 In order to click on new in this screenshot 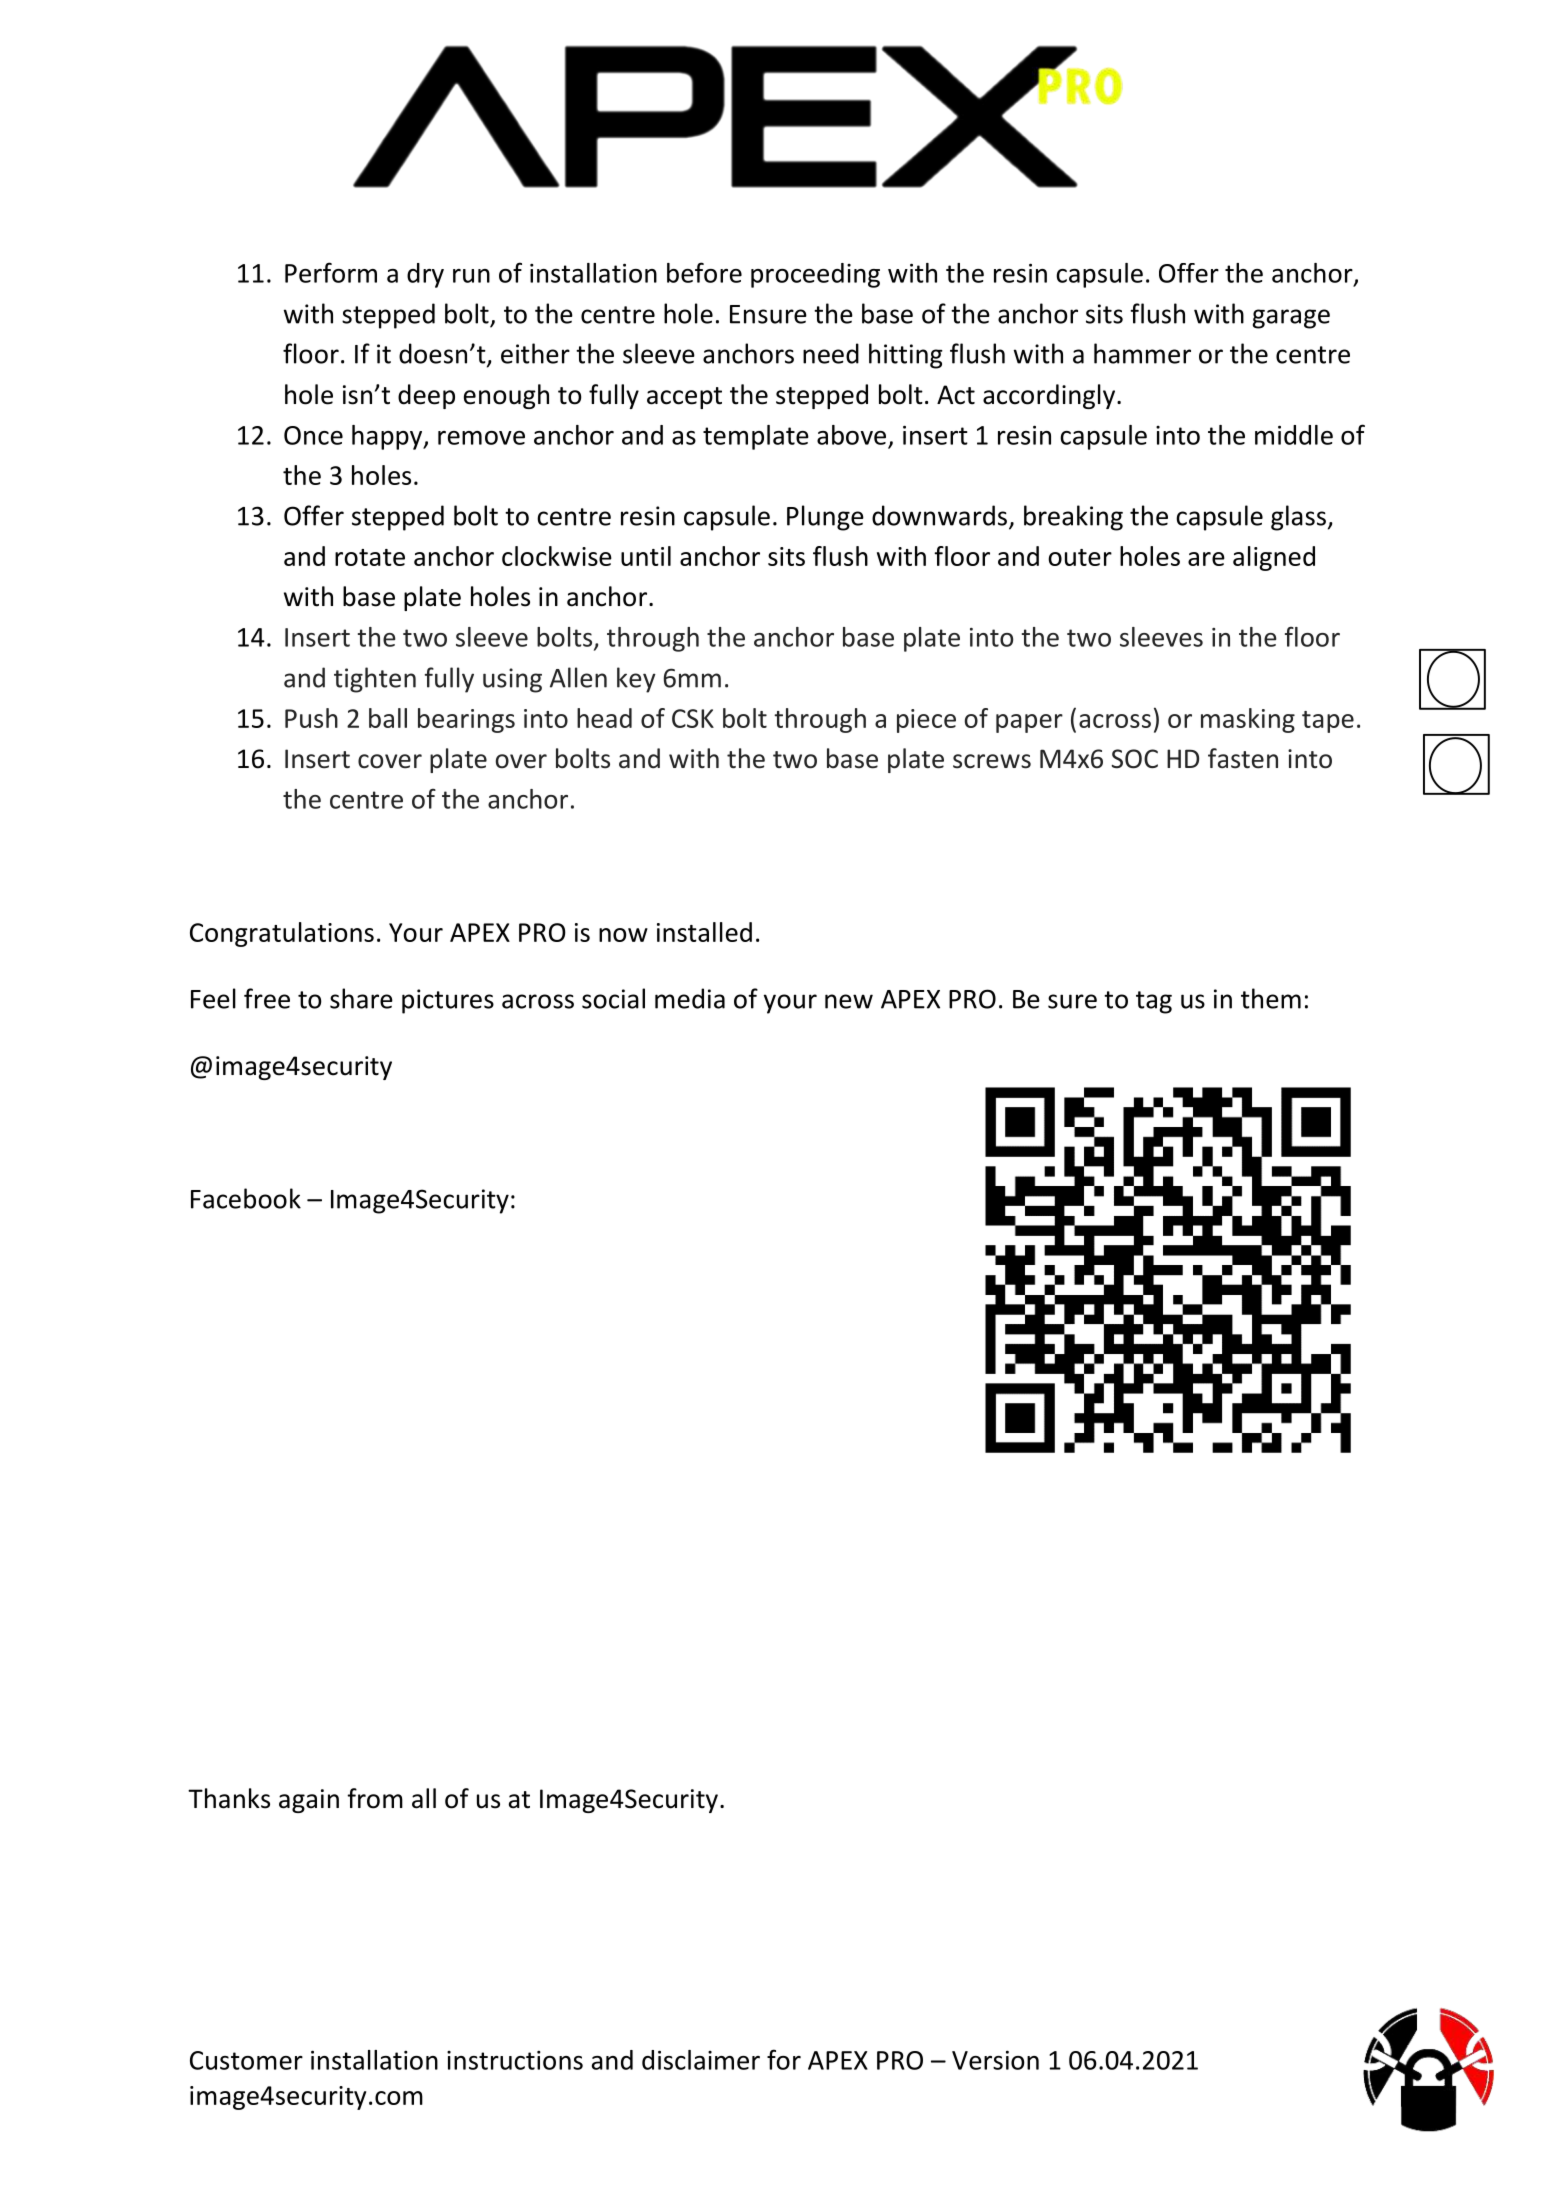, I will do `click(849, 1001)`.
